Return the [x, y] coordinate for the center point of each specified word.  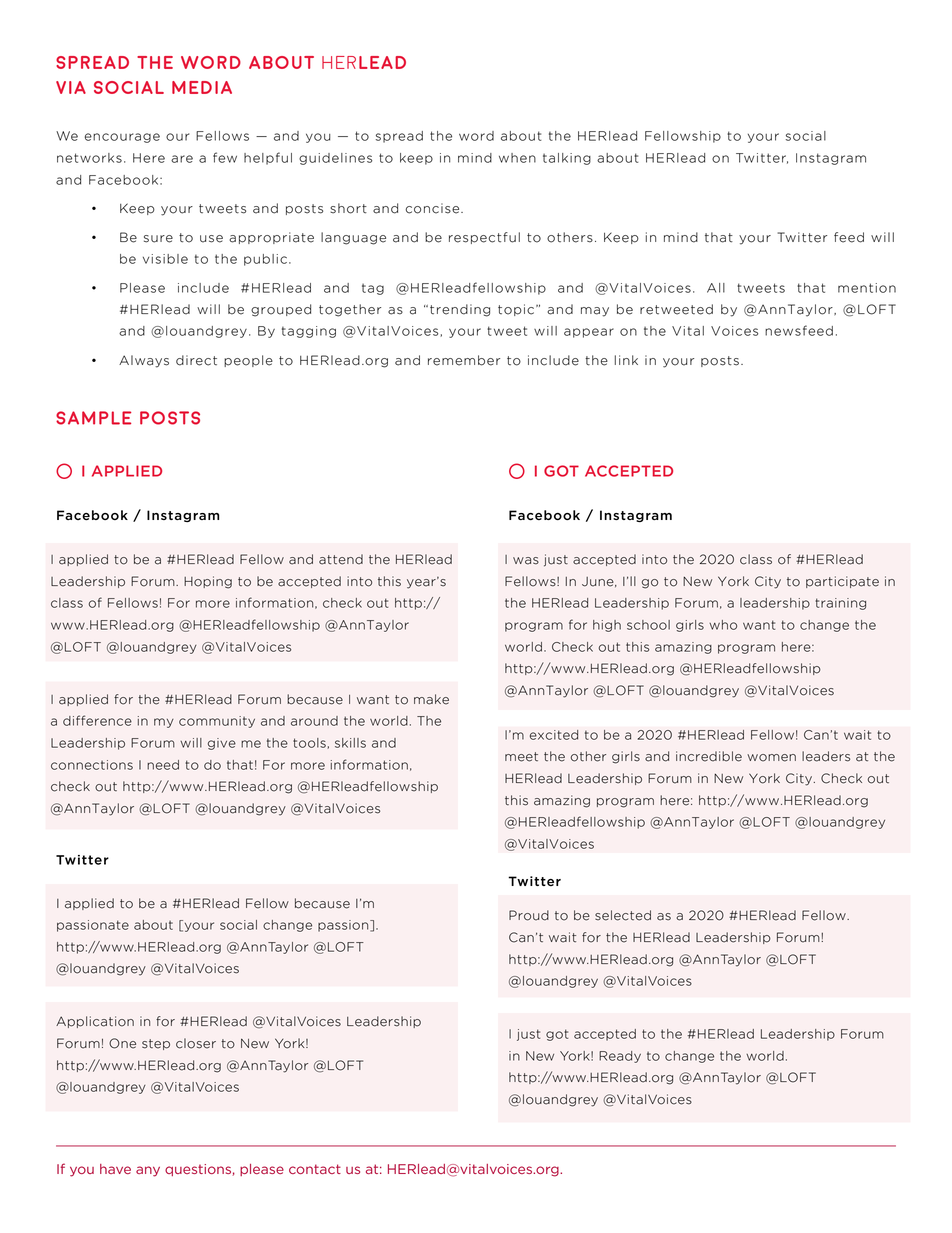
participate [842, 582]
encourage [122, 138]
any [148, 1171]
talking [567, 159]
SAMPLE [93, 418]
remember [464, 360]
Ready [620, 1057]
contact [315, 1169]
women [771, 758]
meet [521, 757]
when [517, 158]
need [163, 765]
